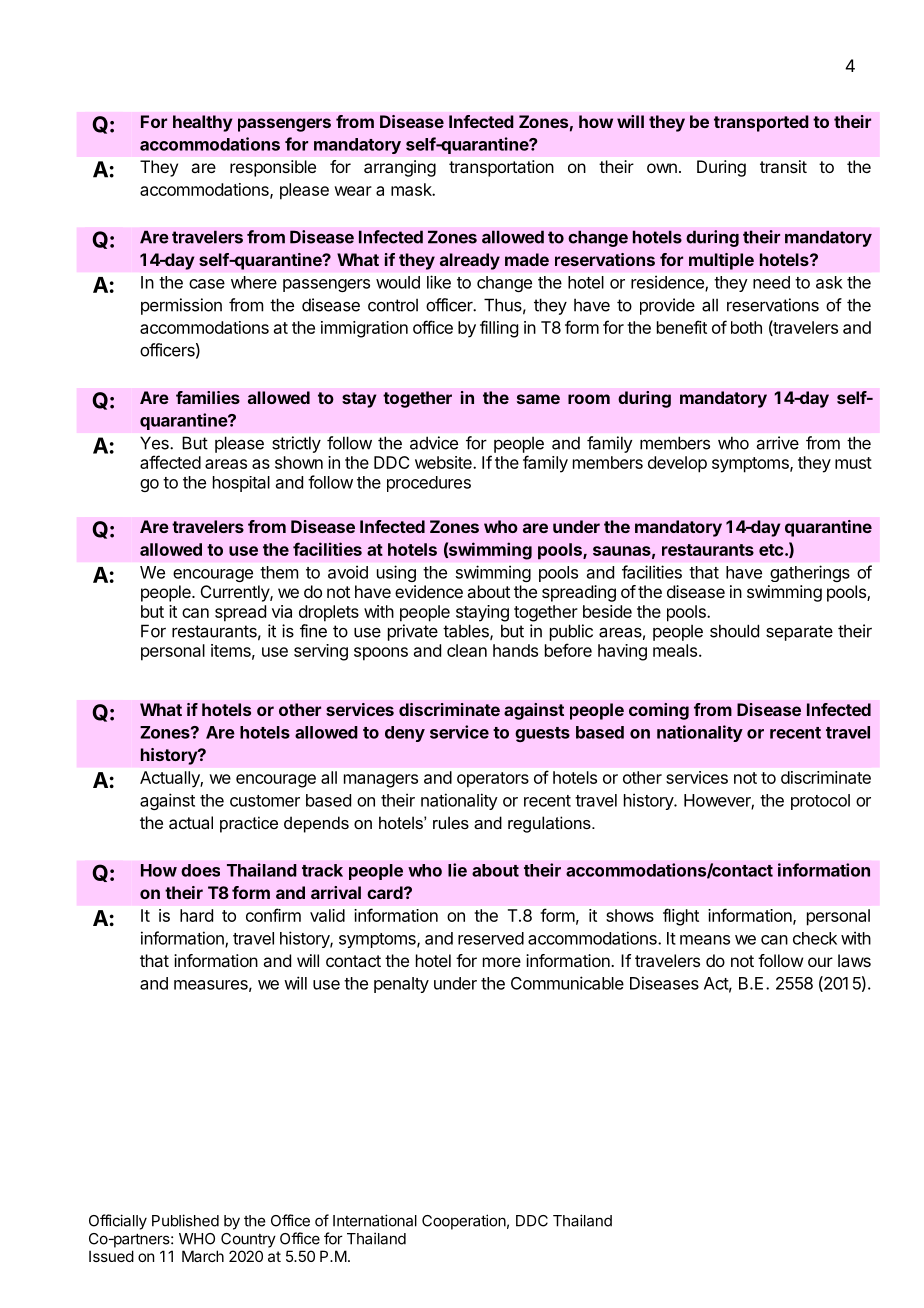 The width and height of the image is (924, 1308). What do you see at coordinates (799, 633) in the image?
I see `separate` at bounding box center [799, 633].
